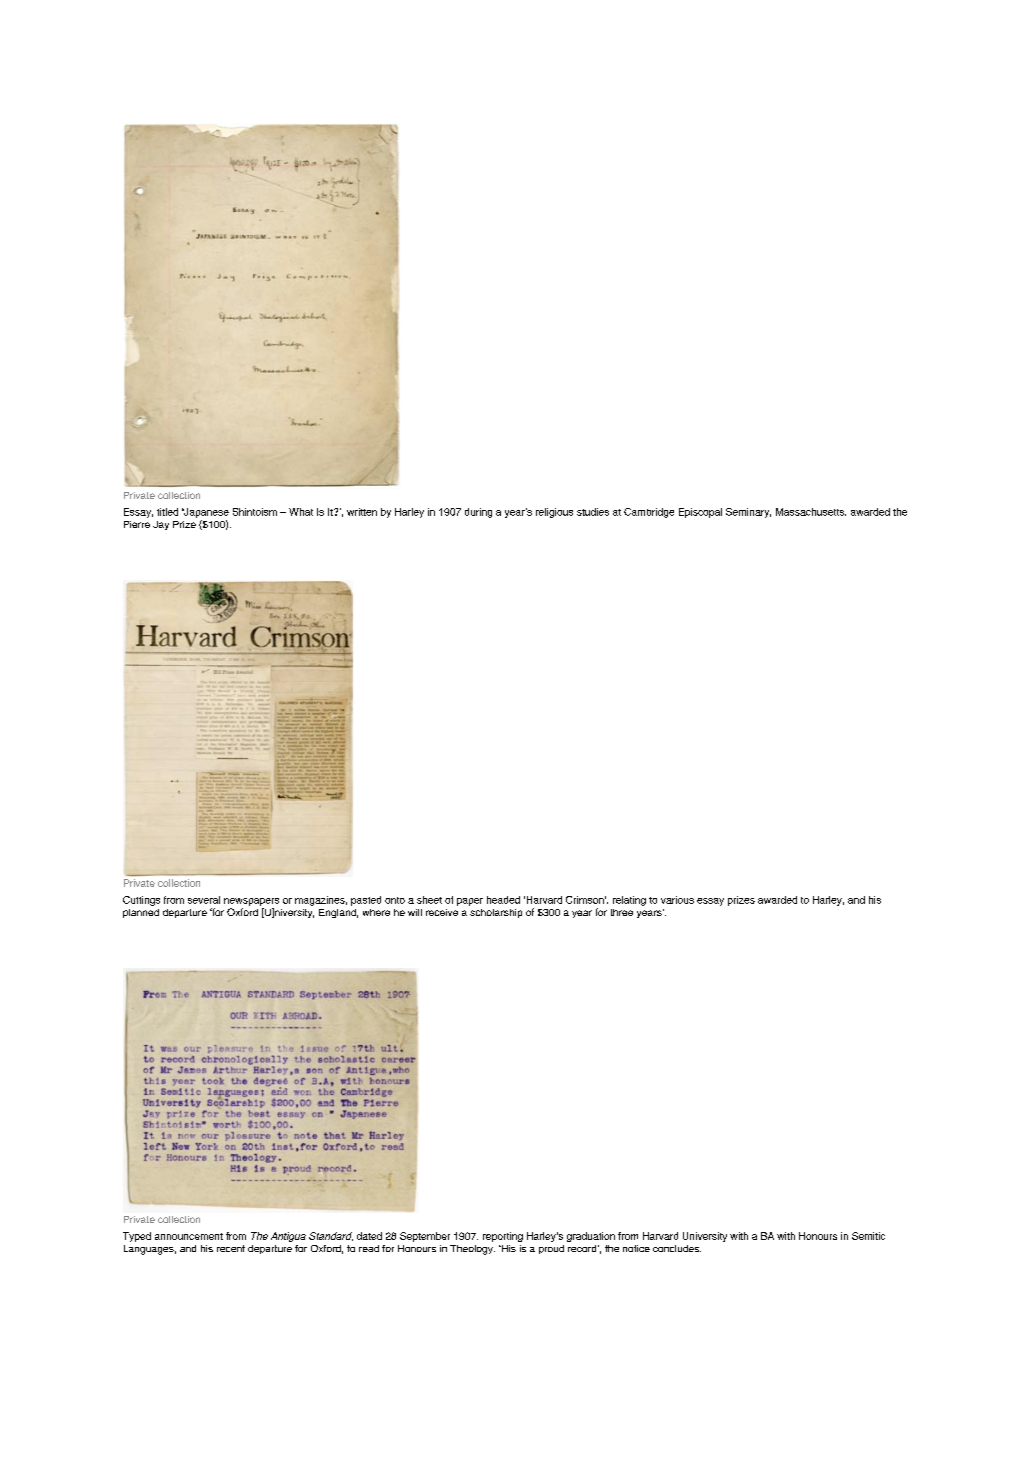  I want to click on Shintoism, so click(255, 512).
